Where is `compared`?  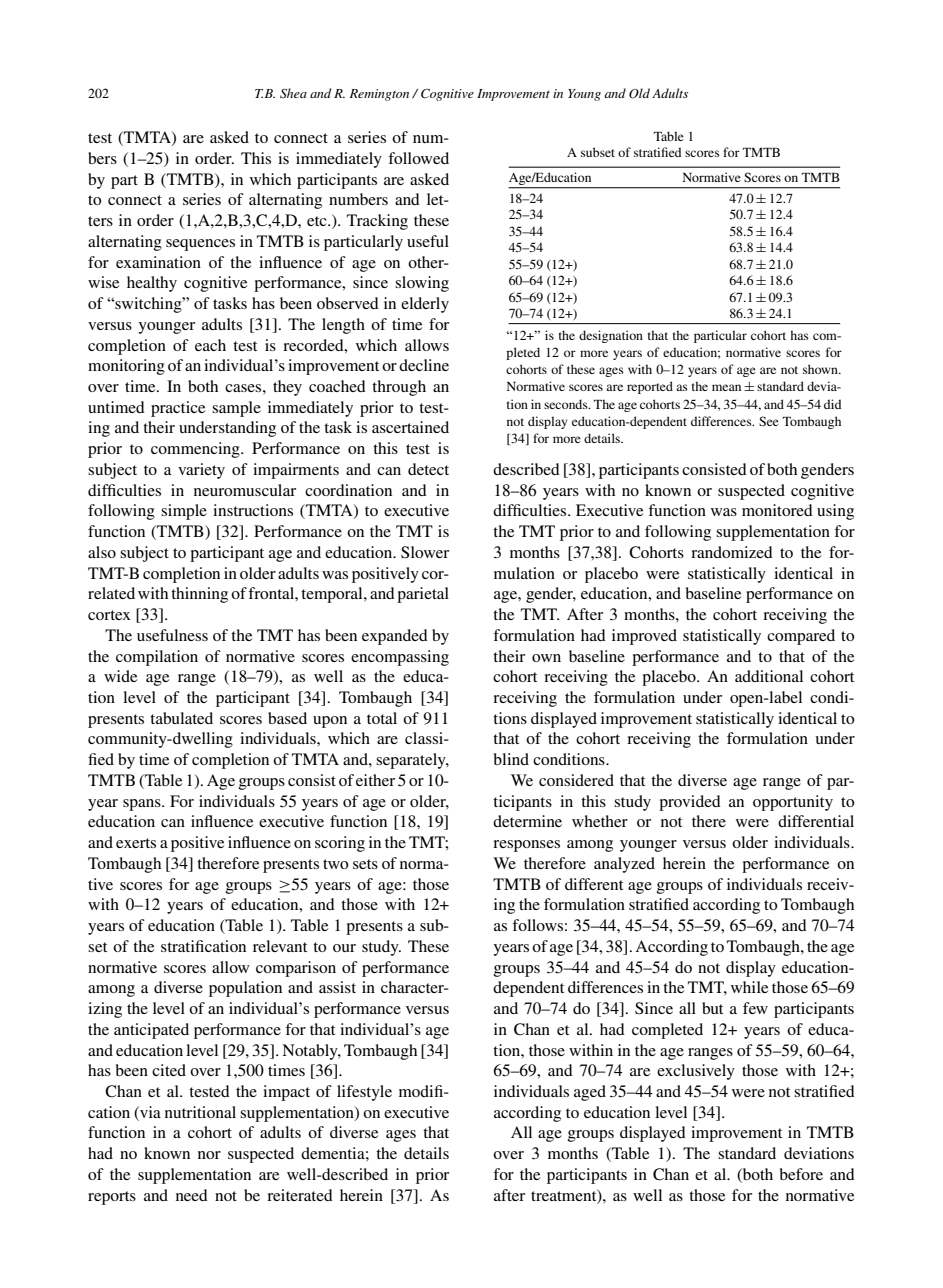
compared is located at coordinates (801, 637).
